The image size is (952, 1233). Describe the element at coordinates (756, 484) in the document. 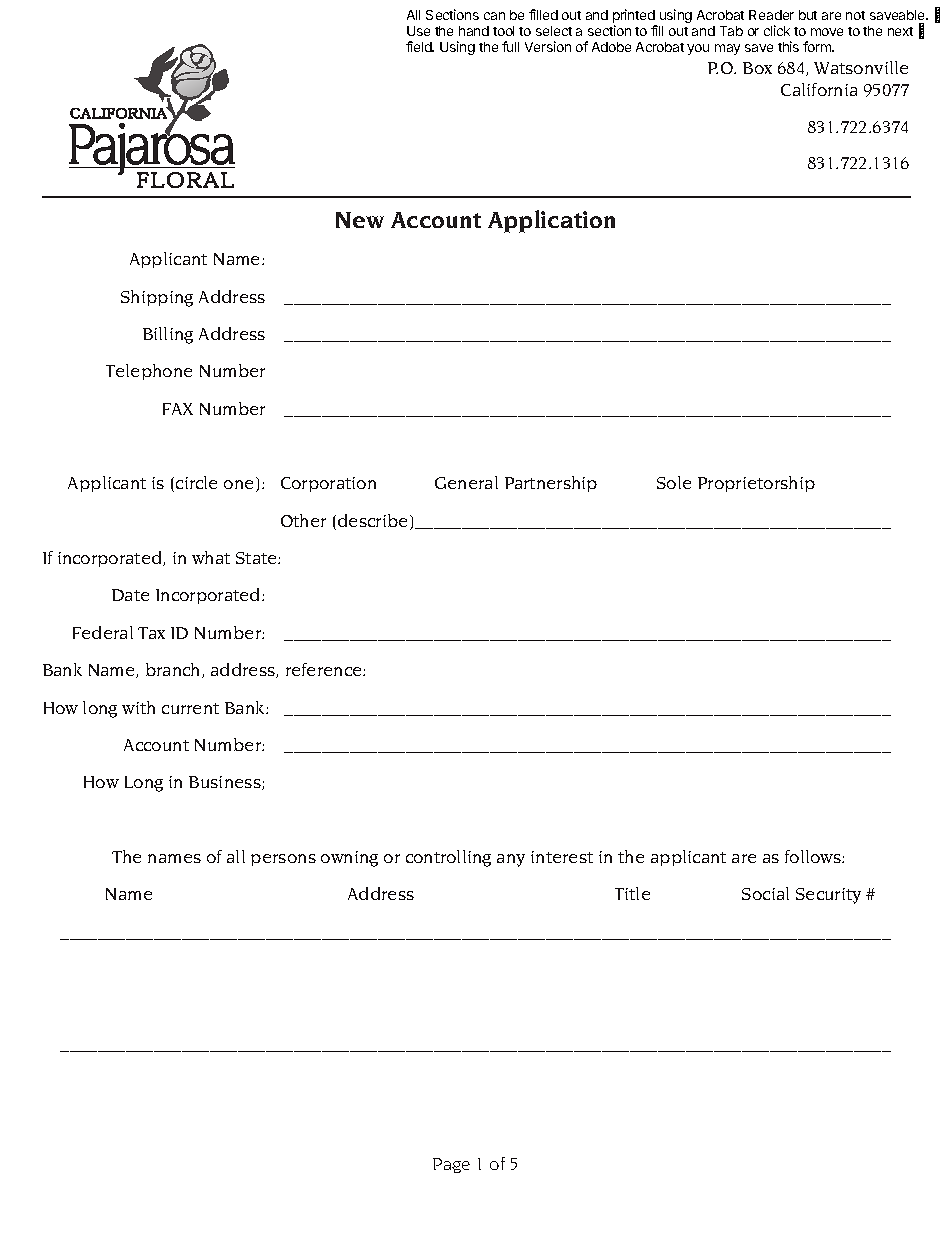

I see `Proprietorship` at that location.
